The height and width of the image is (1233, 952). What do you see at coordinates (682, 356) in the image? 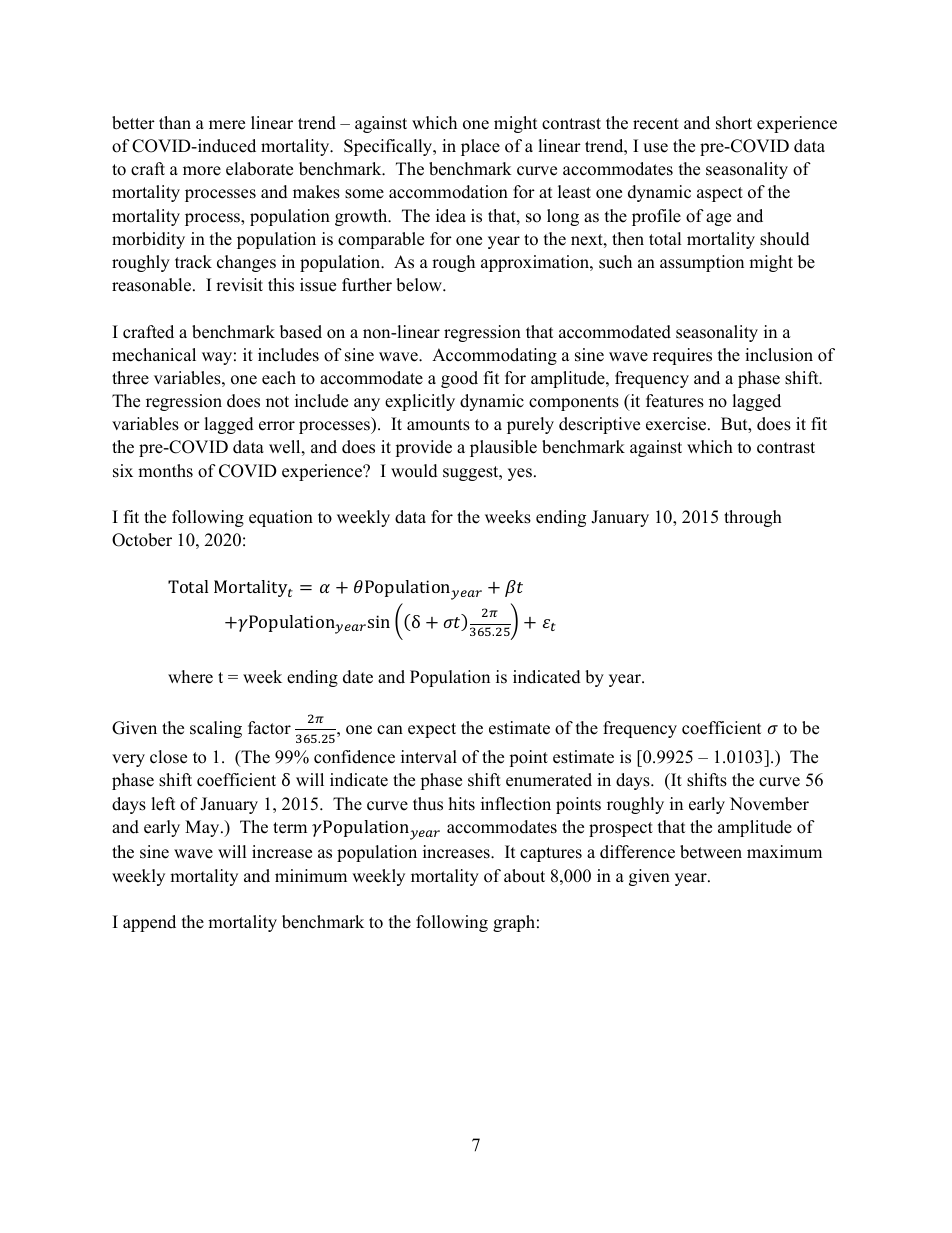
I see `requires` at bounding box center [682, 356].
